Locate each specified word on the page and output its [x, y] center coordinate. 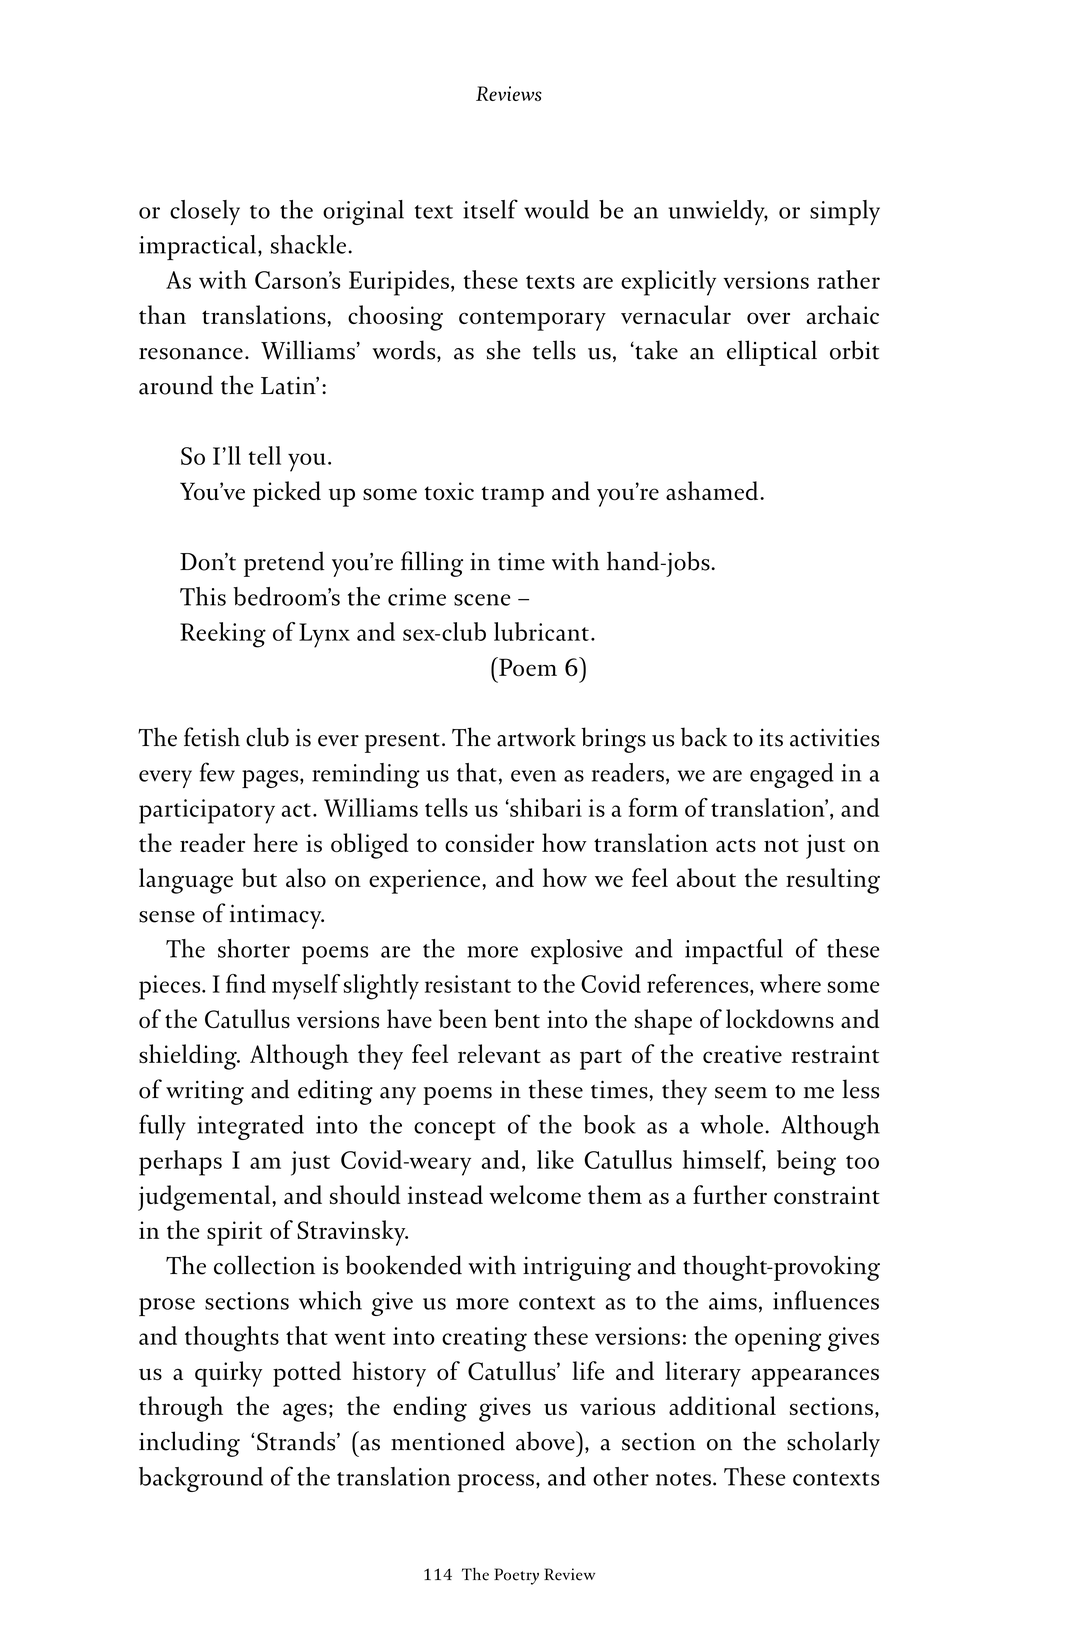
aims [733, 1301]
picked [287, 494]
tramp [513, 496]
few [217, 772]
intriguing [577, 1268]
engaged [792, 775]
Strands [297, 1441]
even [533, 776]
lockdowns [780, 1018]
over [768, 318]
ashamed [713, 490]
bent [517, 1018]
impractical [199, 247]
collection [264, 1265]
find [246, 983]
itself [490, 209]
